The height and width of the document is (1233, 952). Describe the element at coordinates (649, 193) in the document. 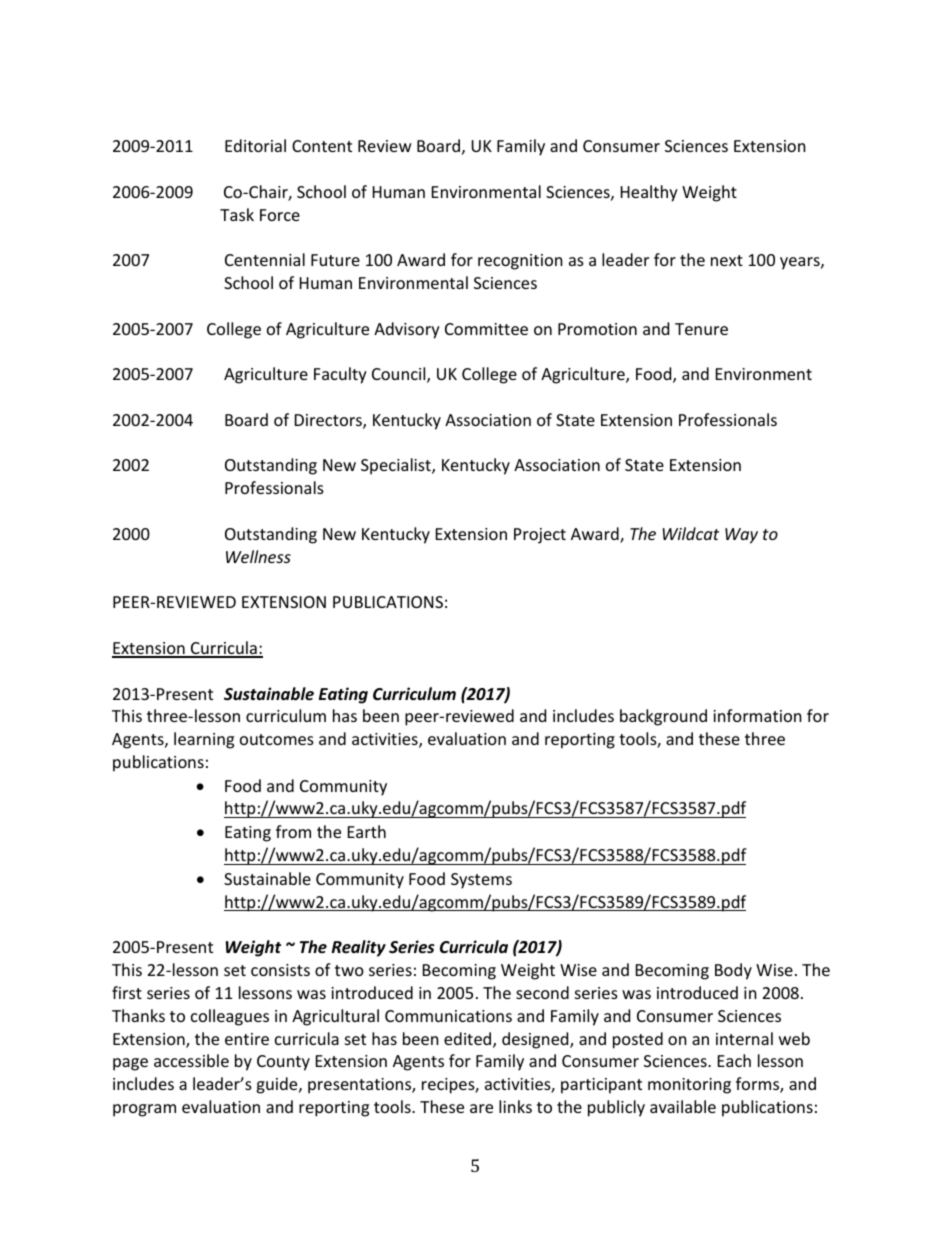

I see `Healthy` at that location.
